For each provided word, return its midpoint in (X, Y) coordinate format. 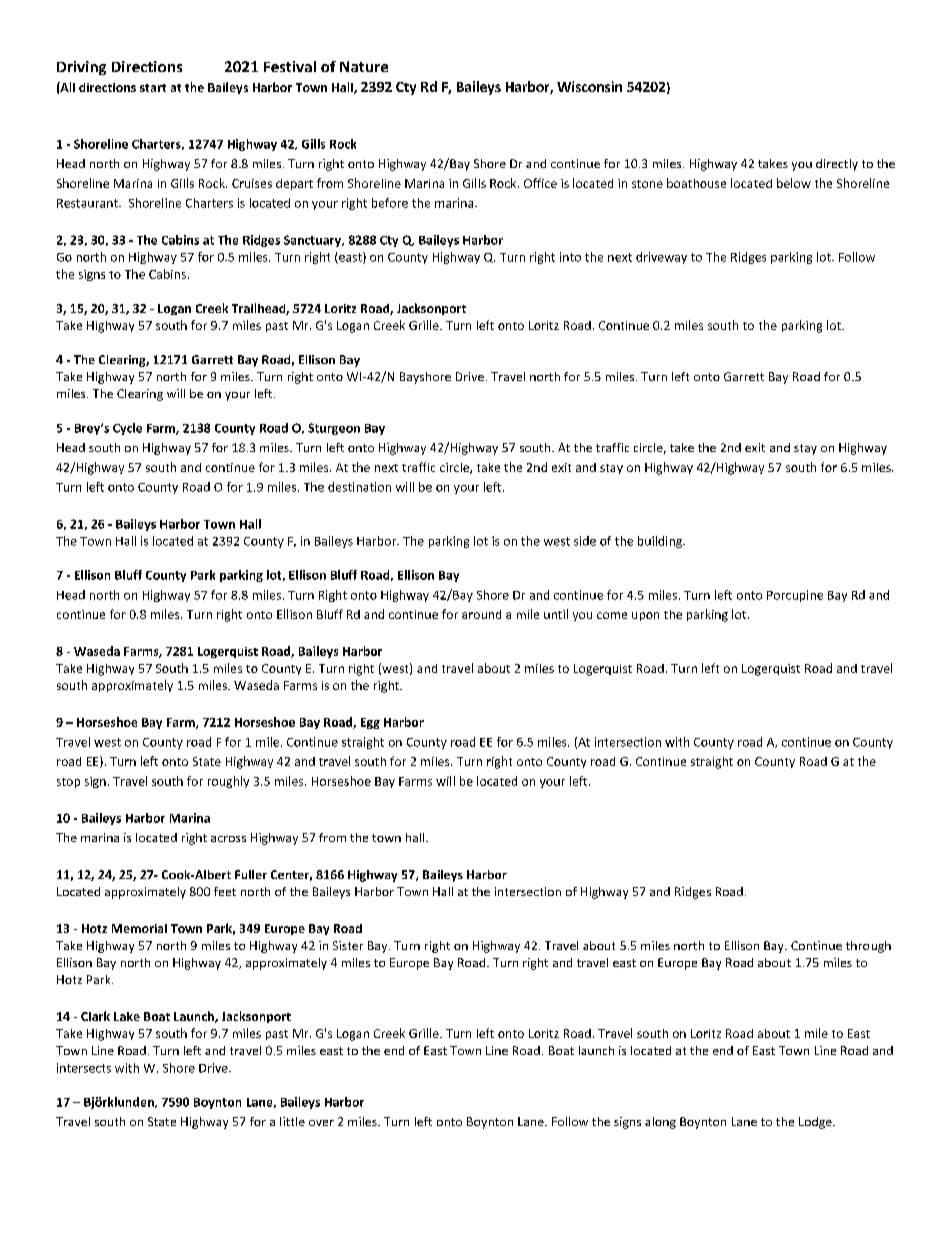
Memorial (139, 928)
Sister (348, 945)
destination (359, 487)
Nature (364, 66)
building (661, 542)
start (153, 88)
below (794, 183)
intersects (84, 1068)
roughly (228, 782)
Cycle (127, 429)
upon (645, 616)
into (570, 257)
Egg (370, 723)
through (868, 947)
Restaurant (88, 203)
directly (837, 165)
